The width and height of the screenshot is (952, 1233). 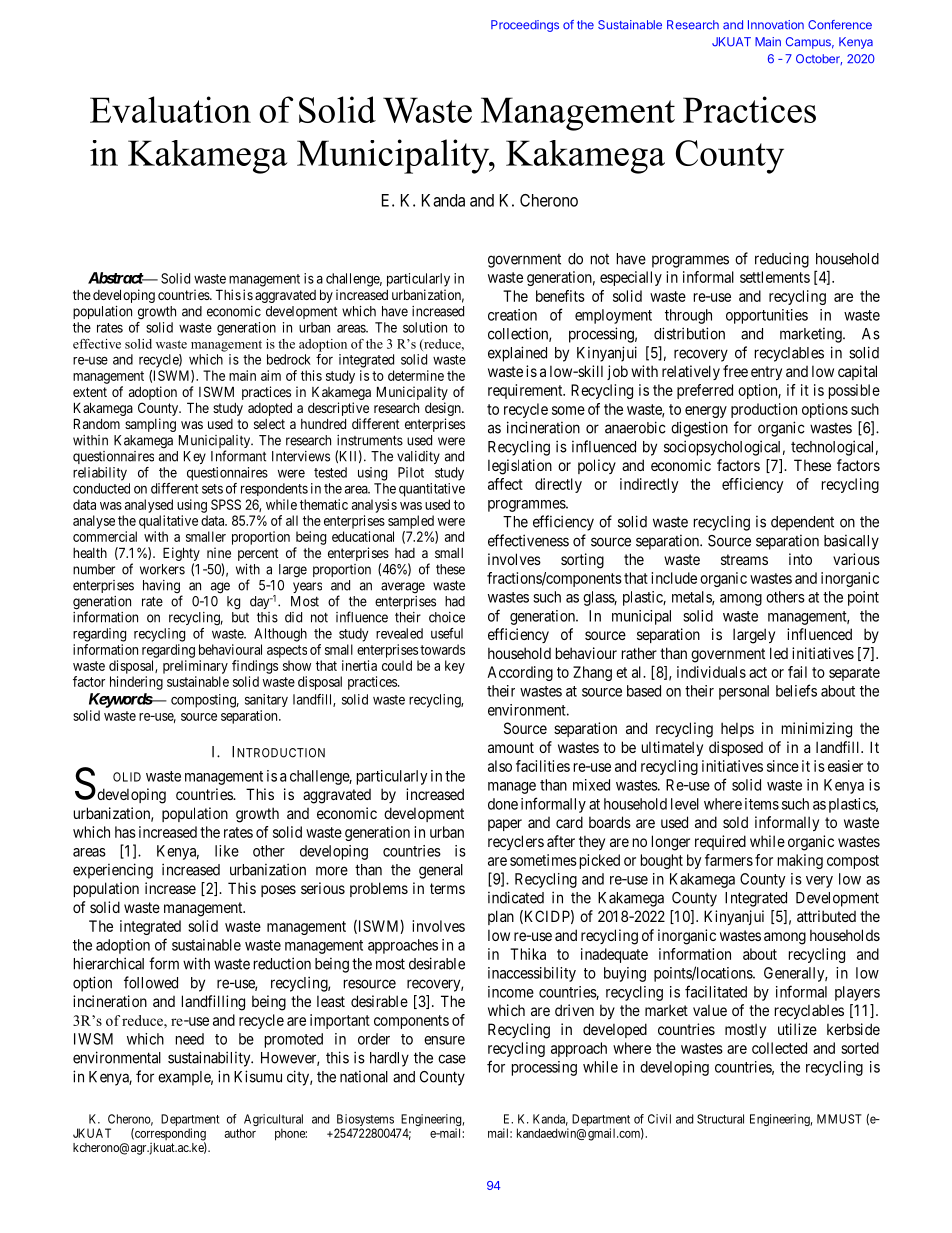 I want to click on Evaluation, so click(x=170, y=109).
